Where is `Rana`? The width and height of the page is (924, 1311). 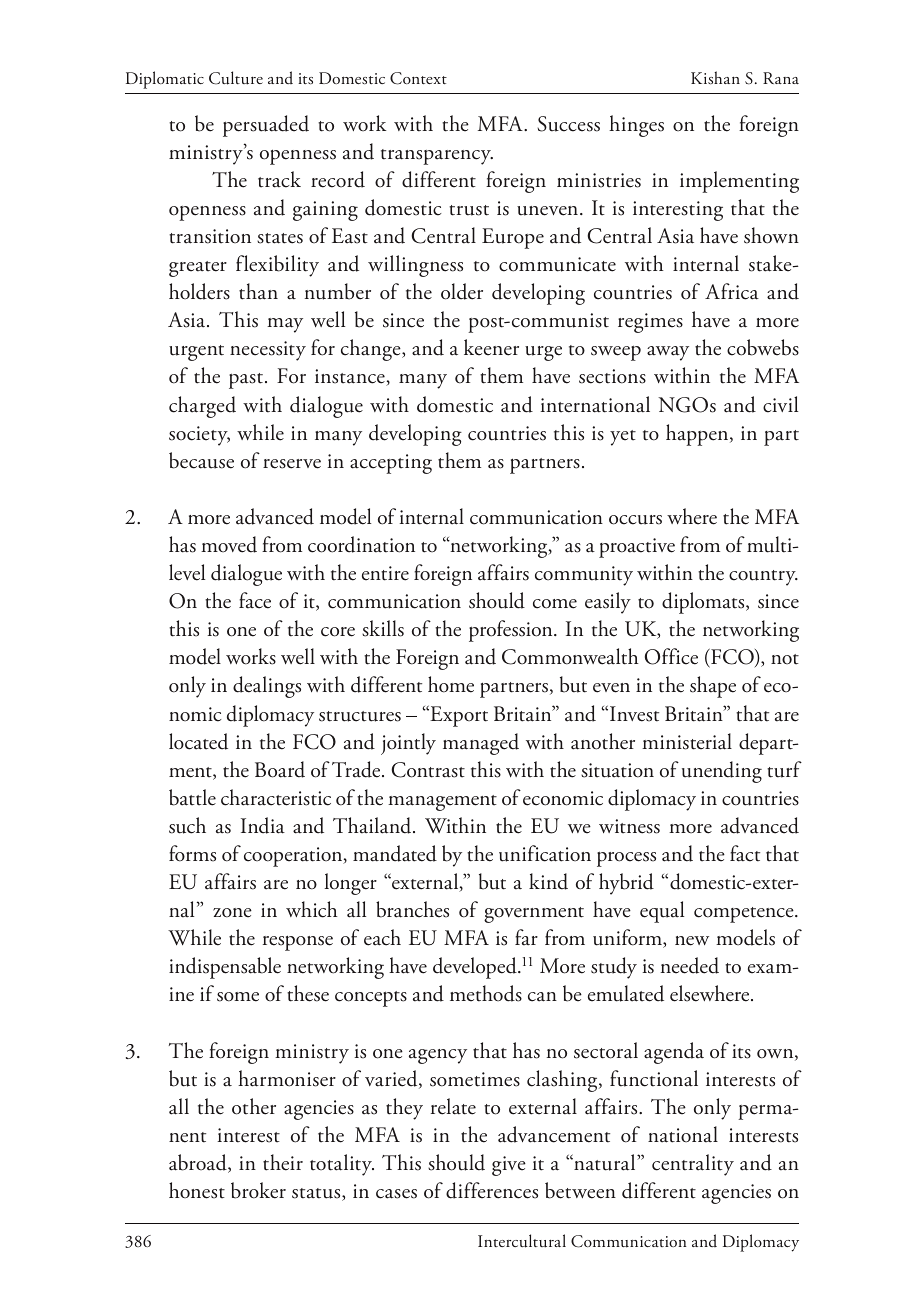
Rana is located at coordinates (781, 78).
